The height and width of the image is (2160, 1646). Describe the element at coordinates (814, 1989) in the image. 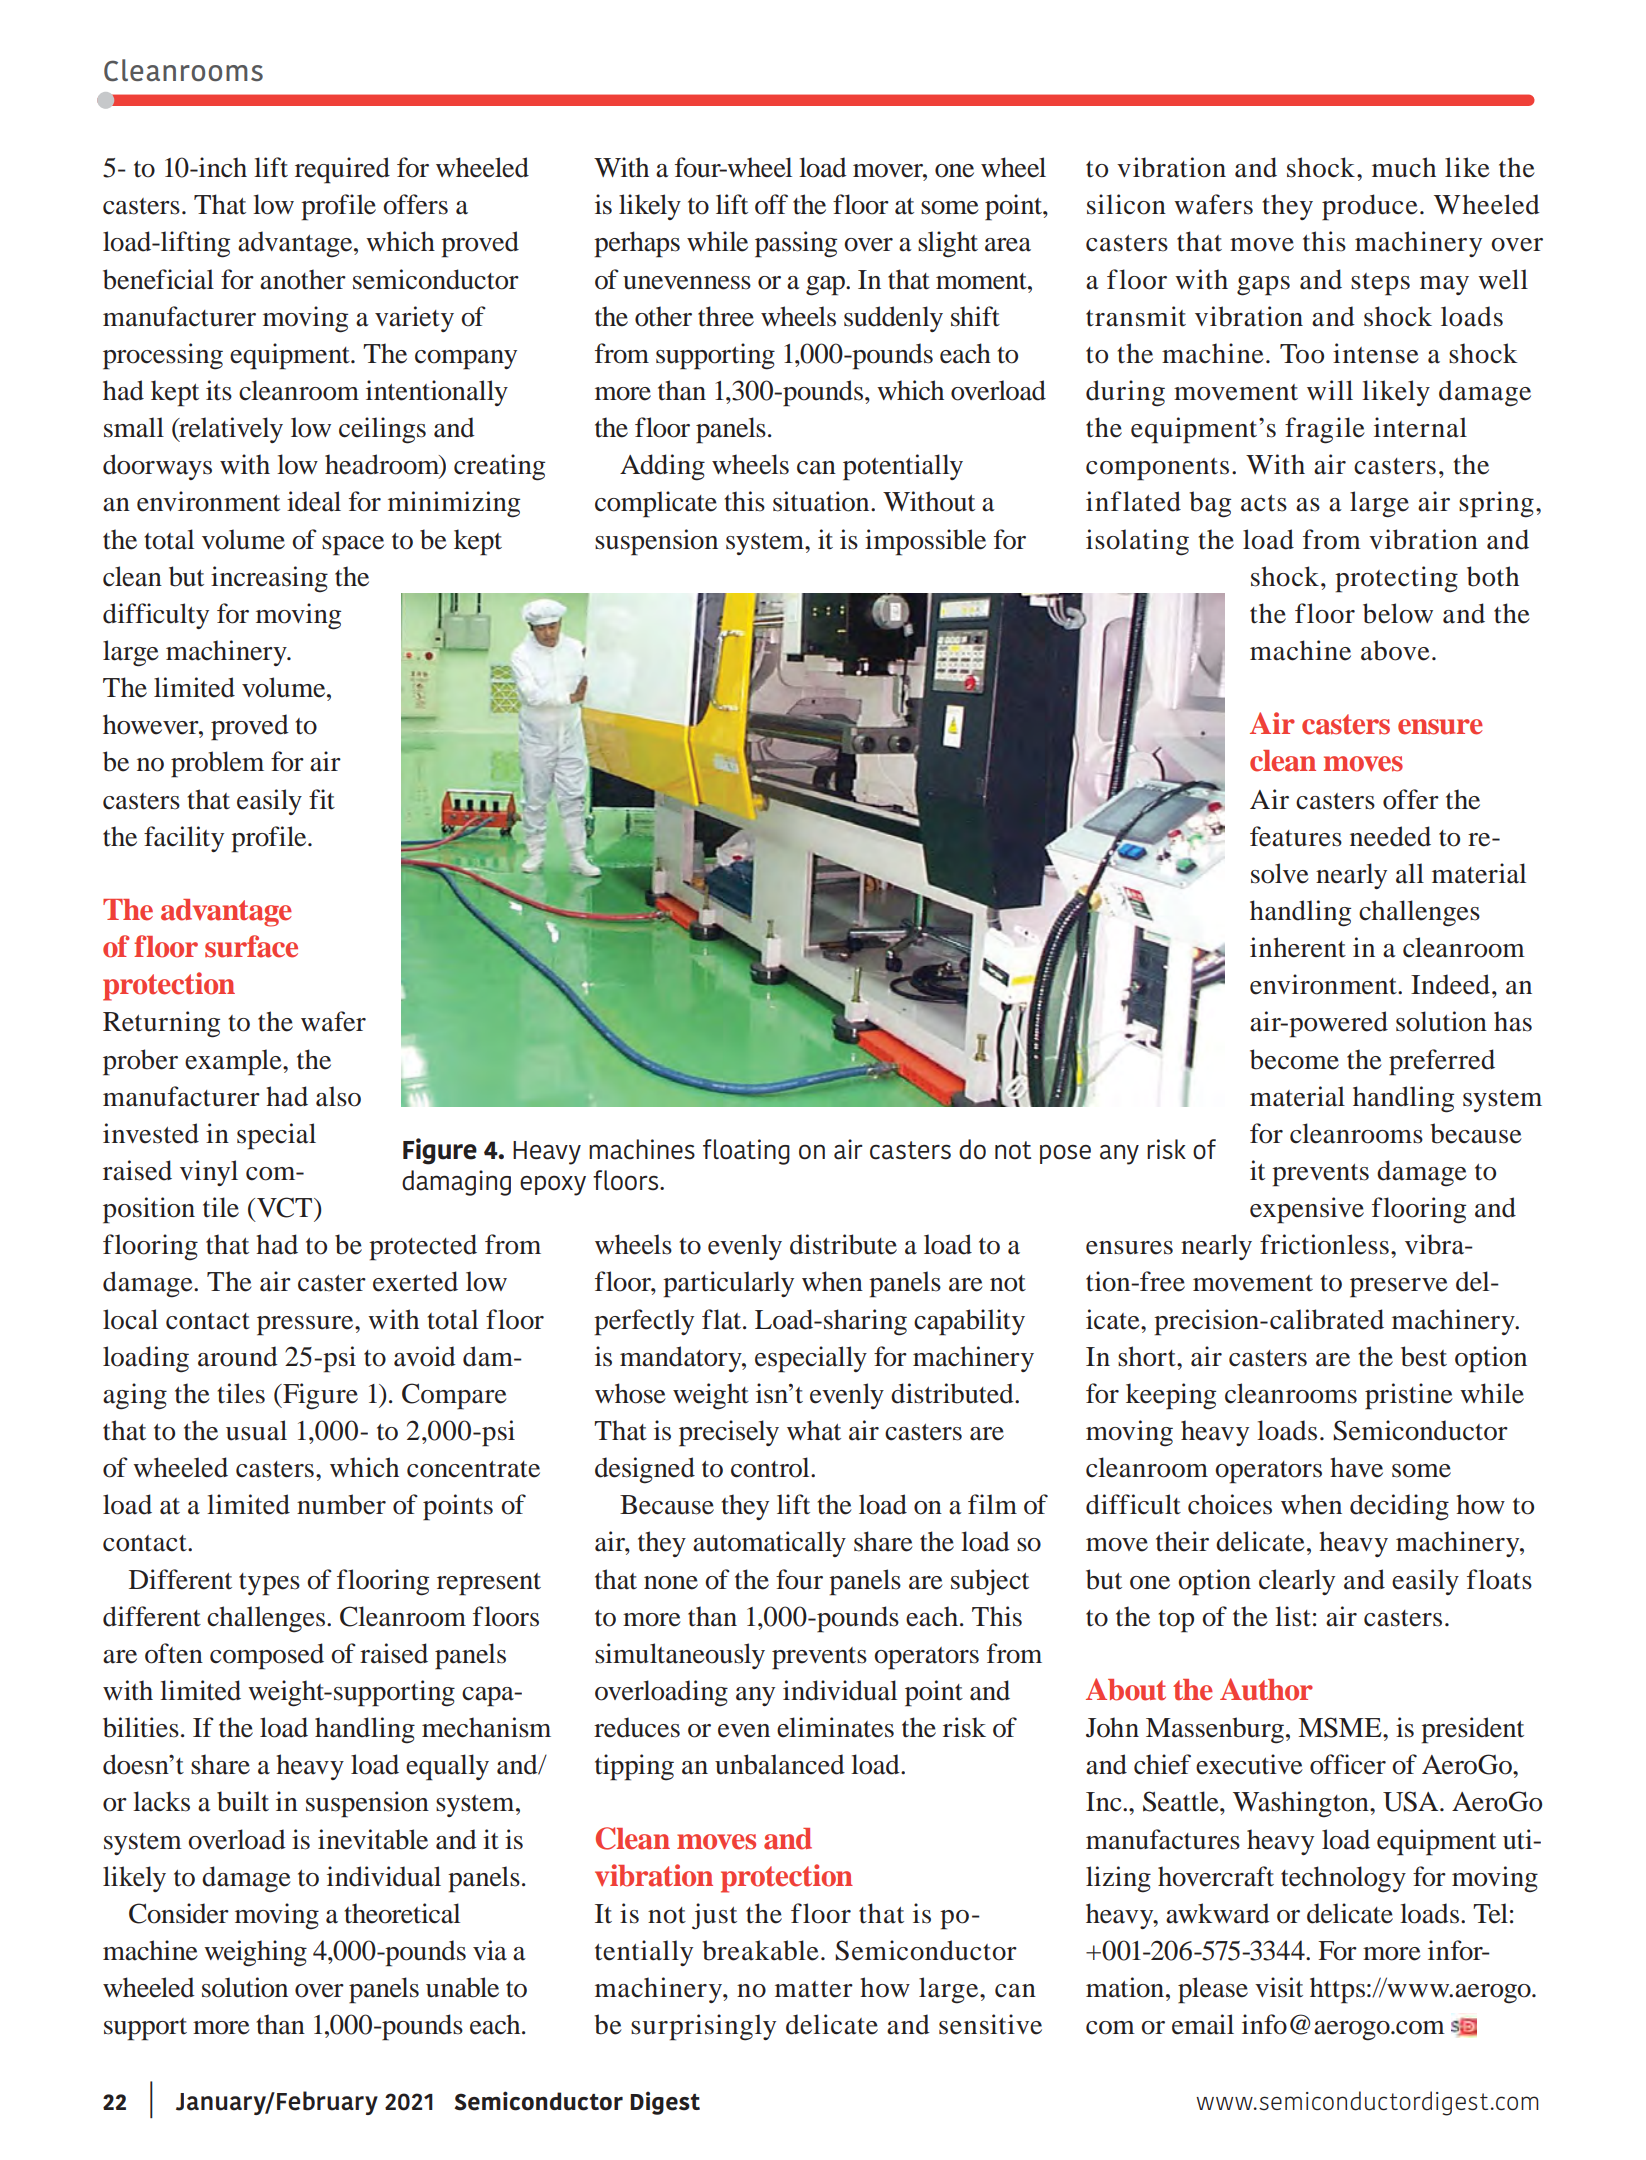

I see `matter` at that location.
